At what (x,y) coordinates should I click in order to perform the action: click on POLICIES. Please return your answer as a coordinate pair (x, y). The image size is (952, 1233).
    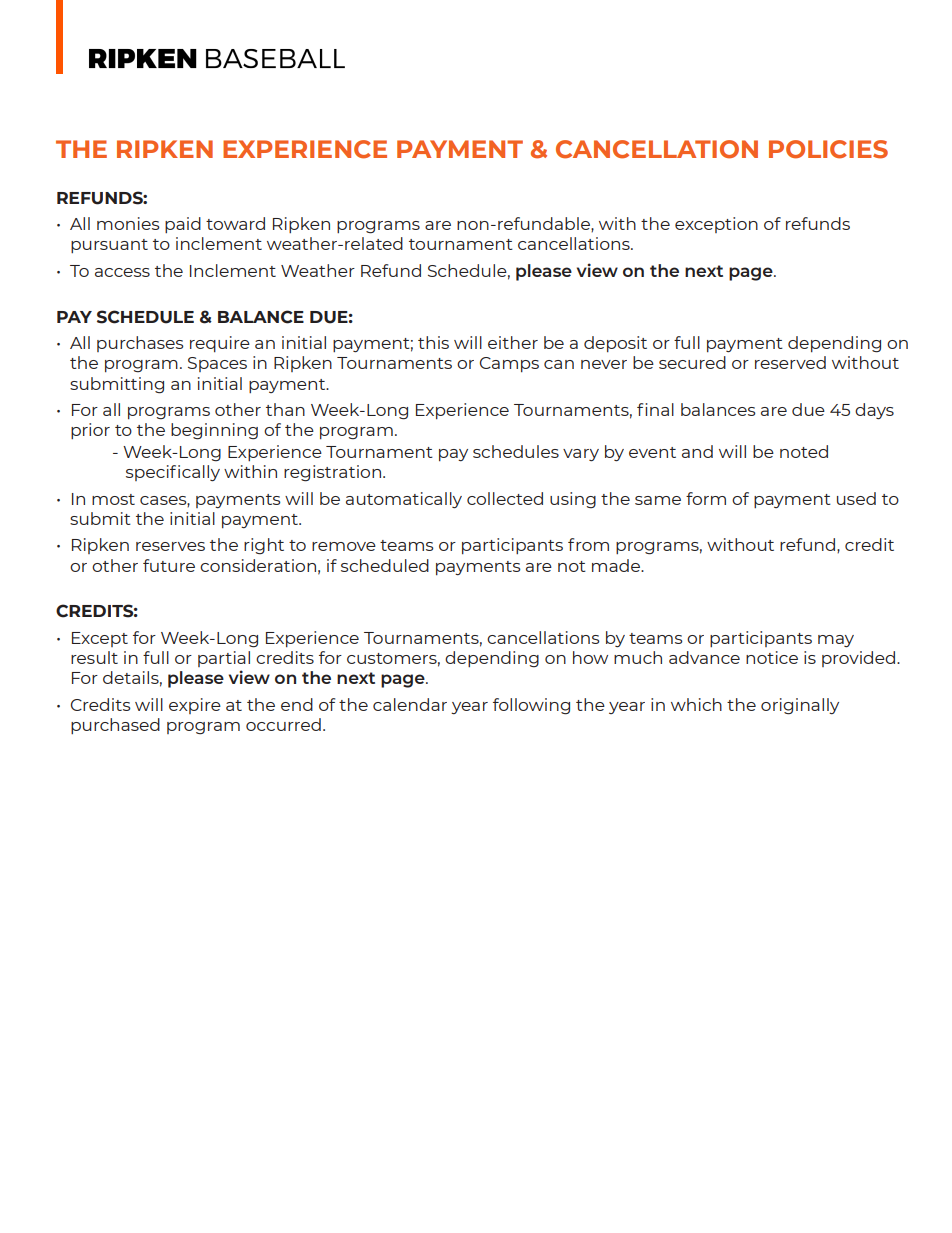
    Looking at the image, I should click on (828, 149).
